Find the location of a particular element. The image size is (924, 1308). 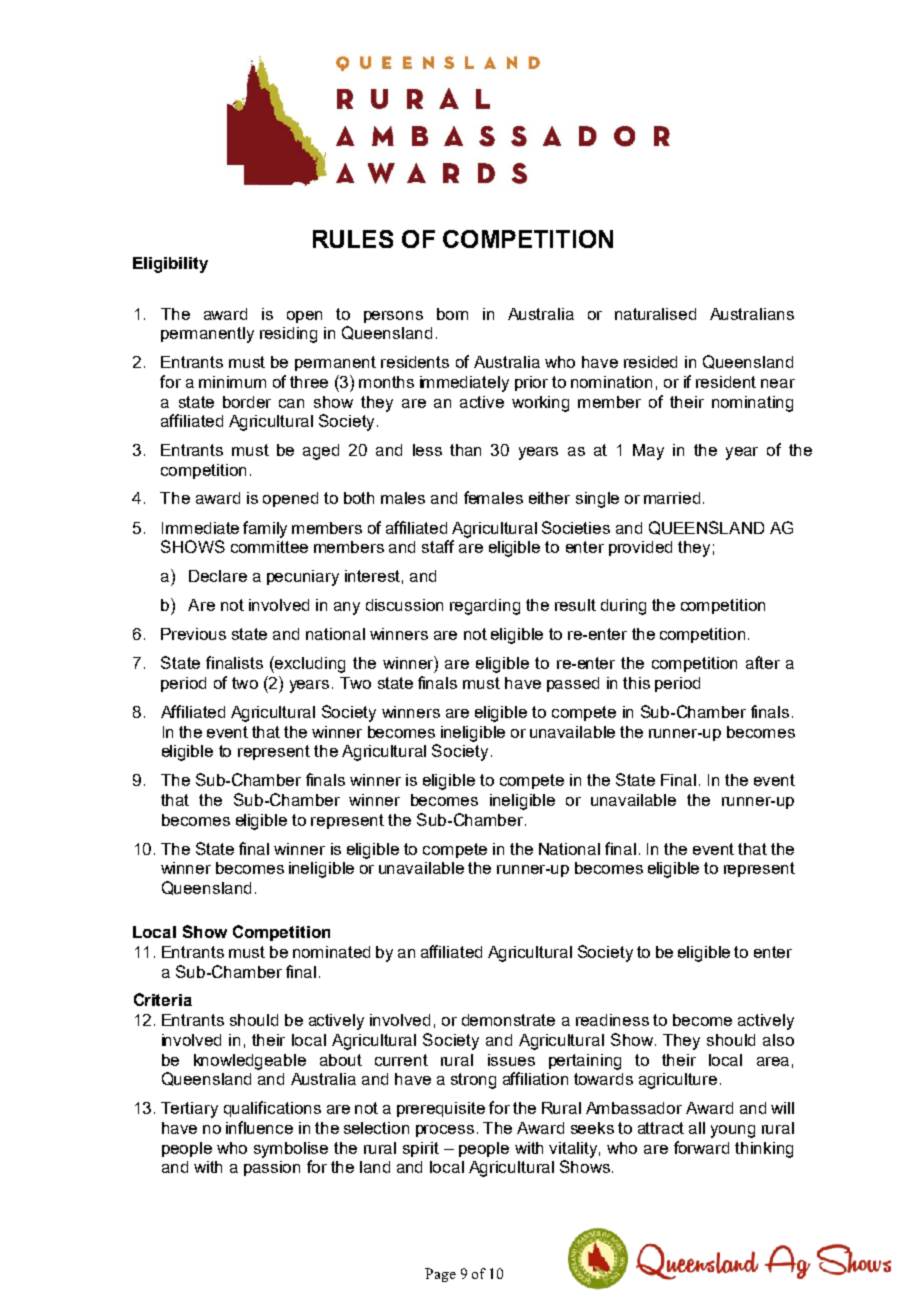

resided is located at coordinates (650, 362).
